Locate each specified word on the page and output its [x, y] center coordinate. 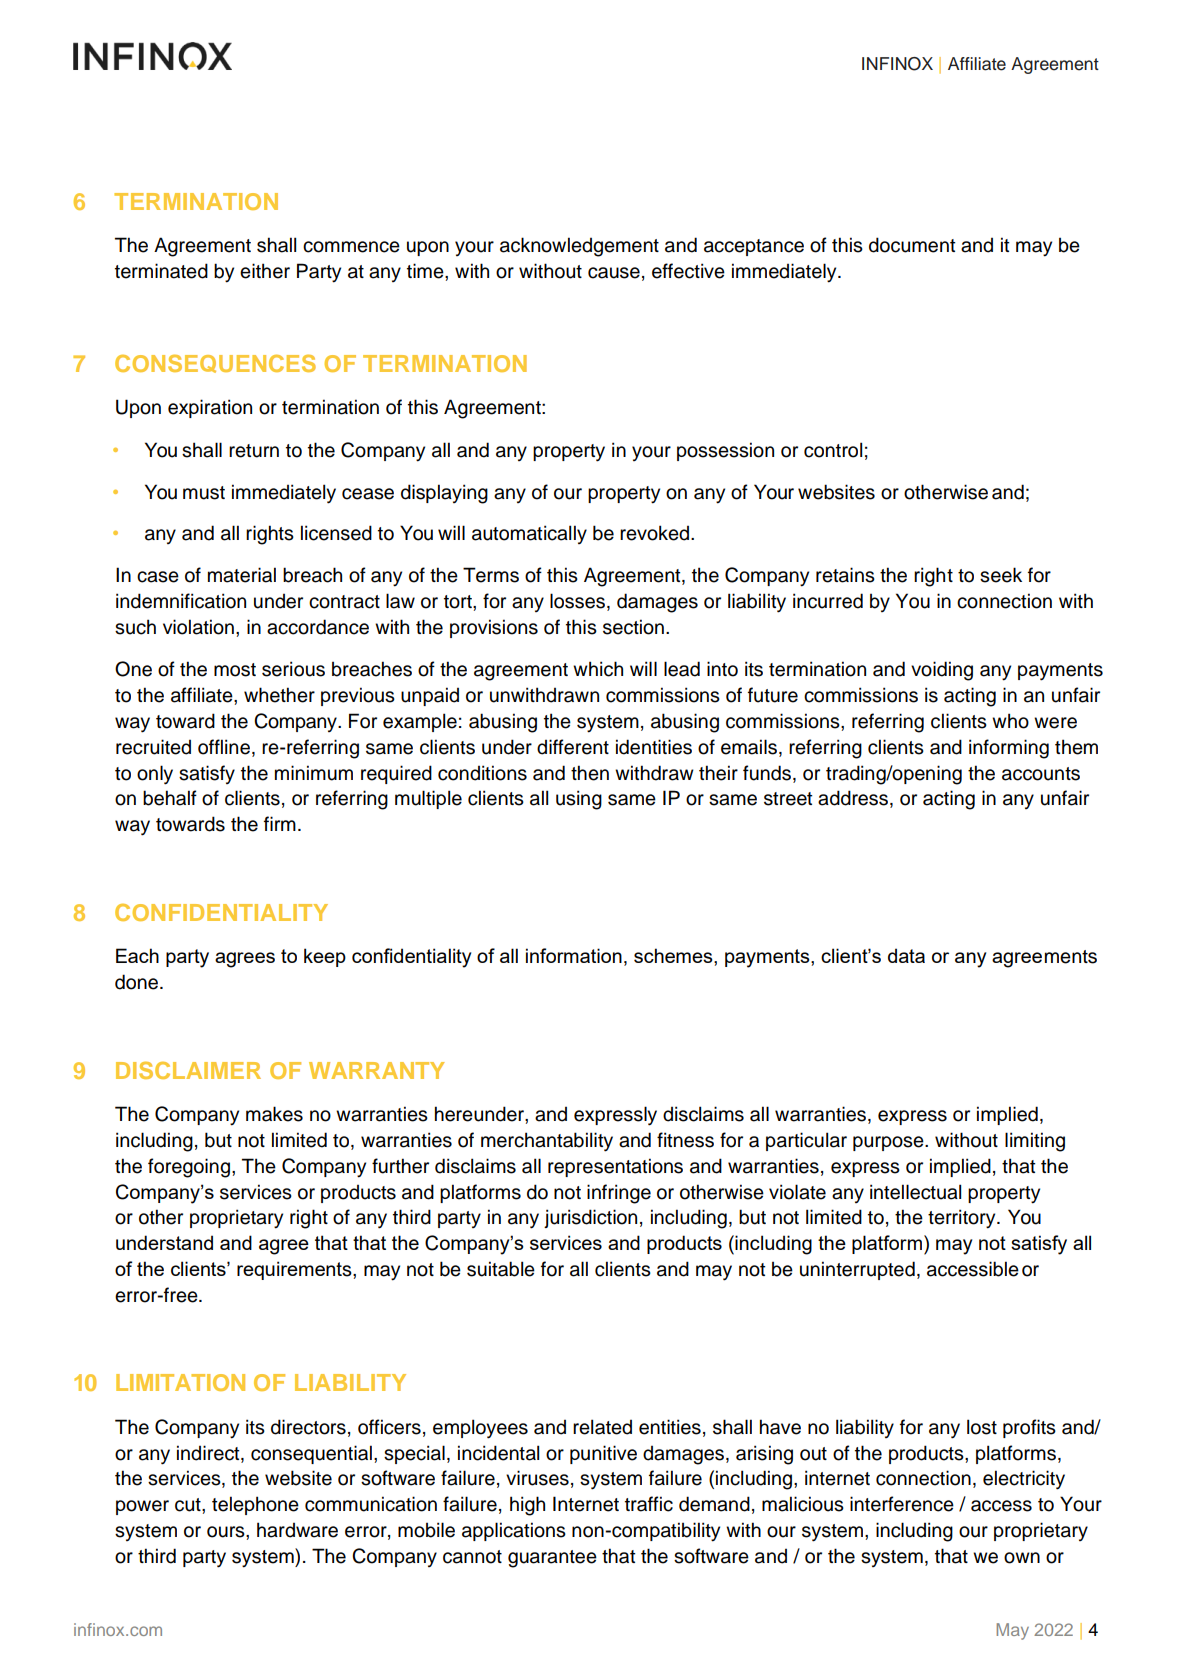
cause [614, 273]
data [906, 955]
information [574, 955]
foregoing [189, 1168]
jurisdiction [590, 1218]
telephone [255, 1505]
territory [963, 1219]
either [265, 271]
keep [325, 957]
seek [1001, 575]
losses [579, 602]
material [242, 575]
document [912, 245]
